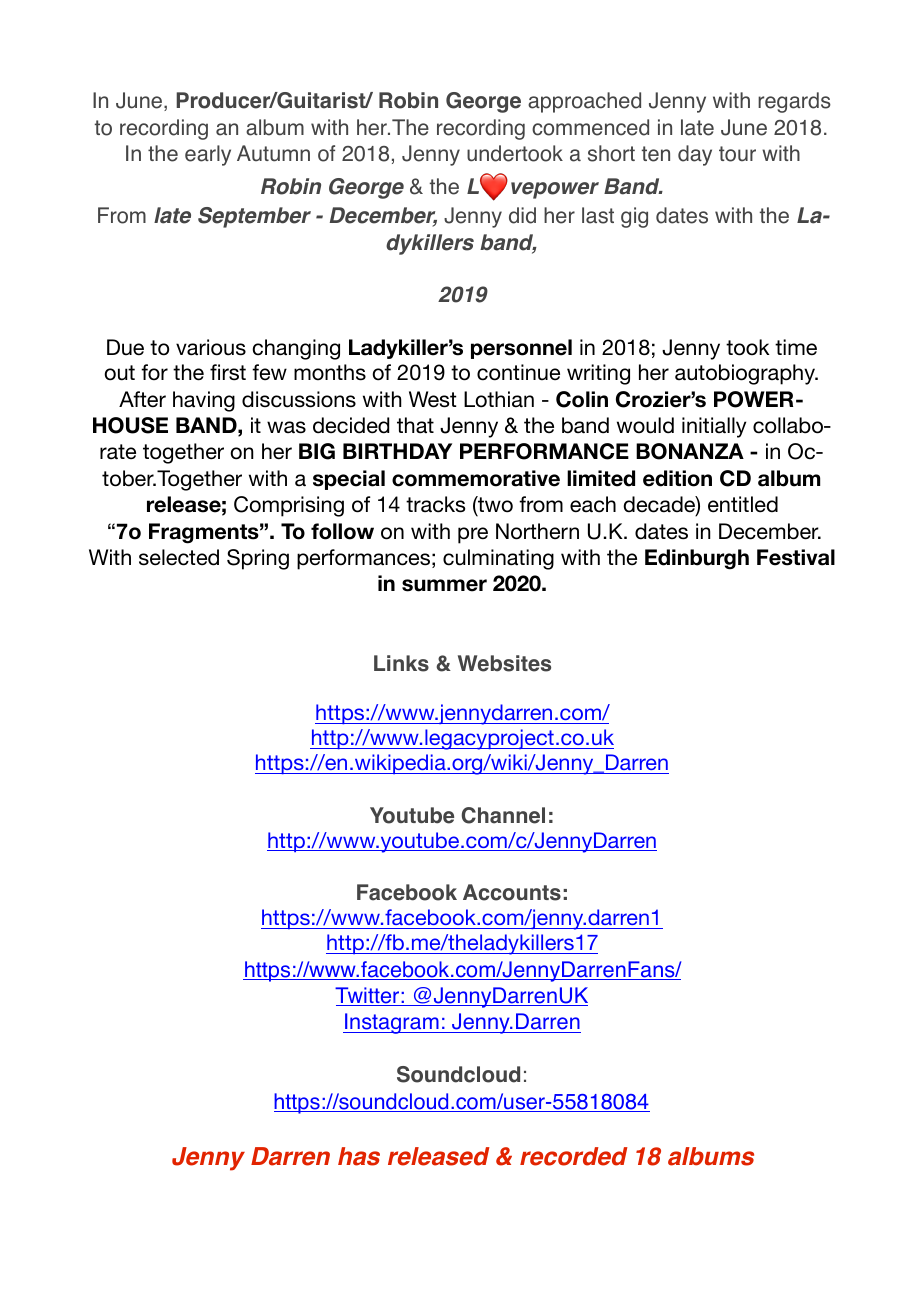  I want to click on early, so click(208, 155).
